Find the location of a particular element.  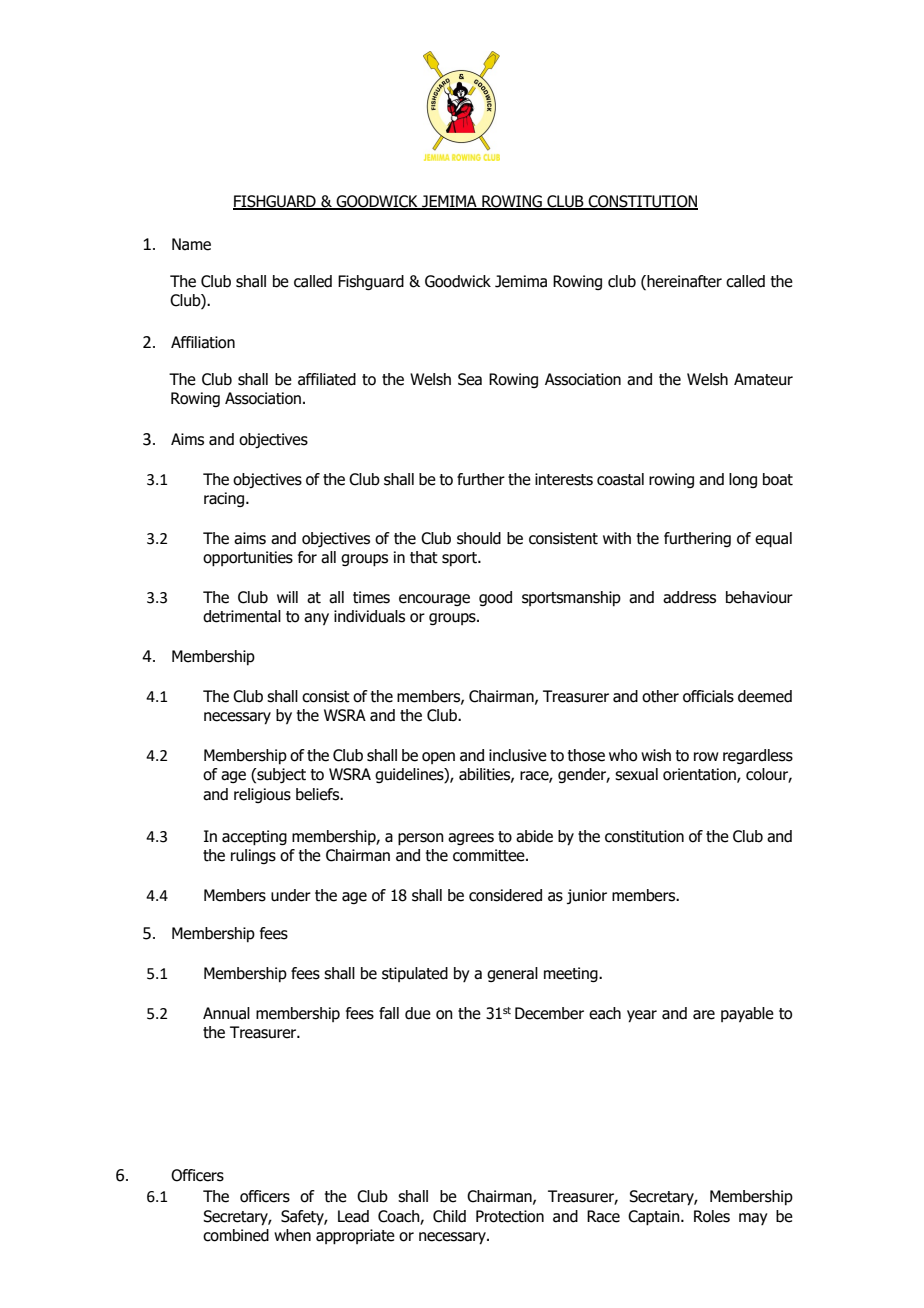

racing is located at coordinates (225, 499).
